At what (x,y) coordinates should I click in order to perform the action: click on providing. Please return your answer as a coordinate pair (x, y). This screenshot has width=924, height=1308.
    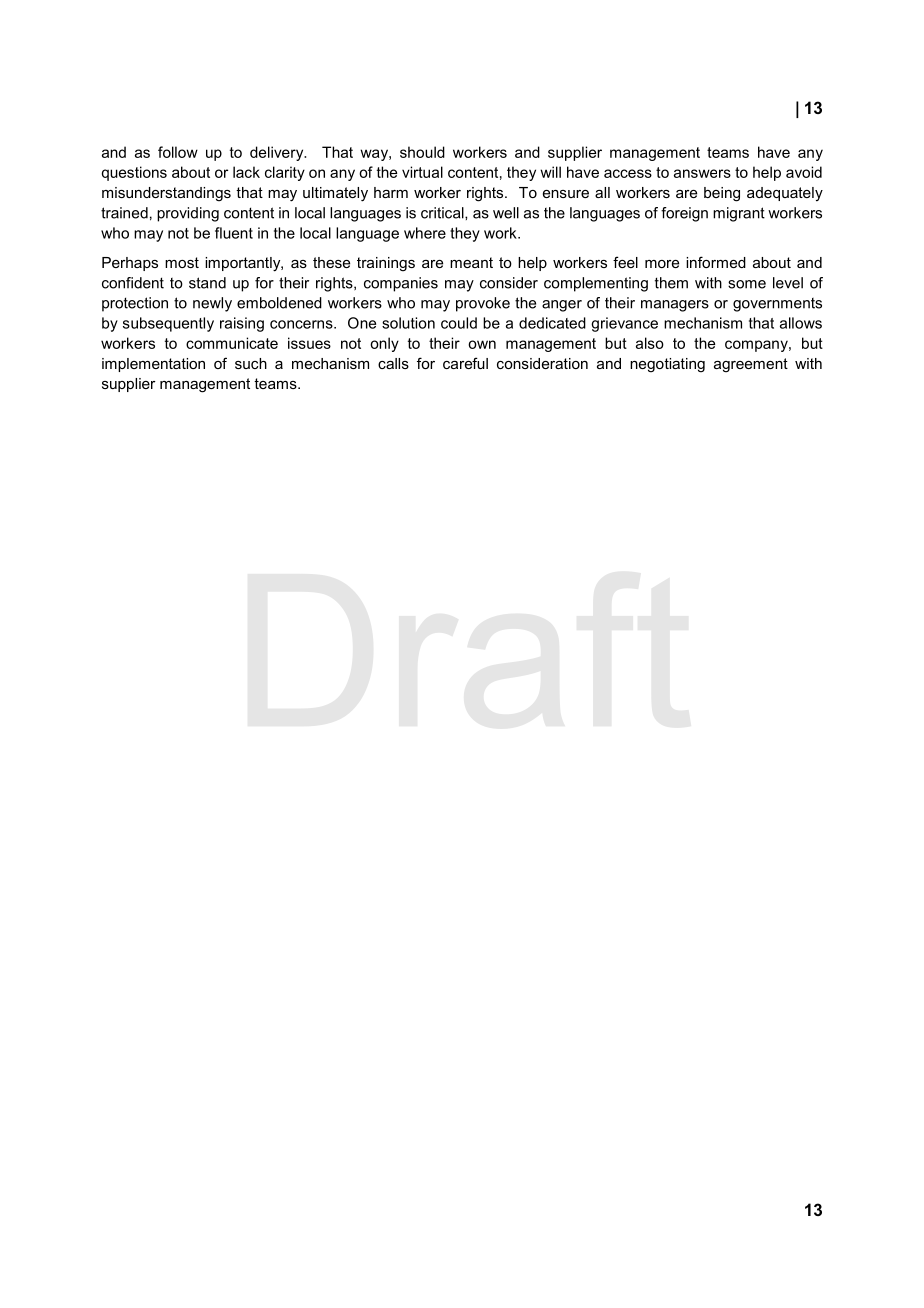
    Looking at the image, I should click on (188, 214).
